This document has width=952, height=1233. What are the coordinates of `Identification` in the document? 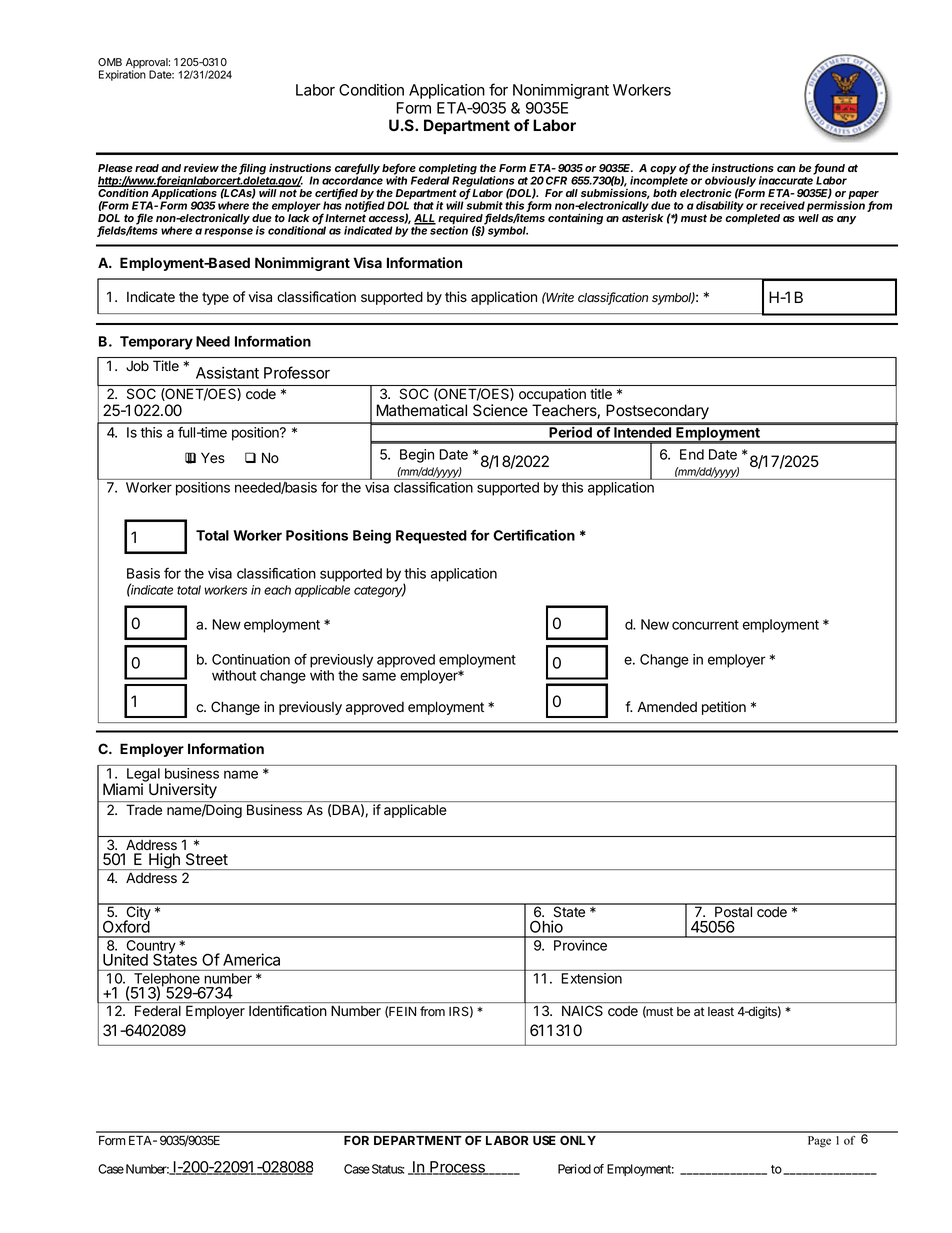 It's located at (288, 1011).
